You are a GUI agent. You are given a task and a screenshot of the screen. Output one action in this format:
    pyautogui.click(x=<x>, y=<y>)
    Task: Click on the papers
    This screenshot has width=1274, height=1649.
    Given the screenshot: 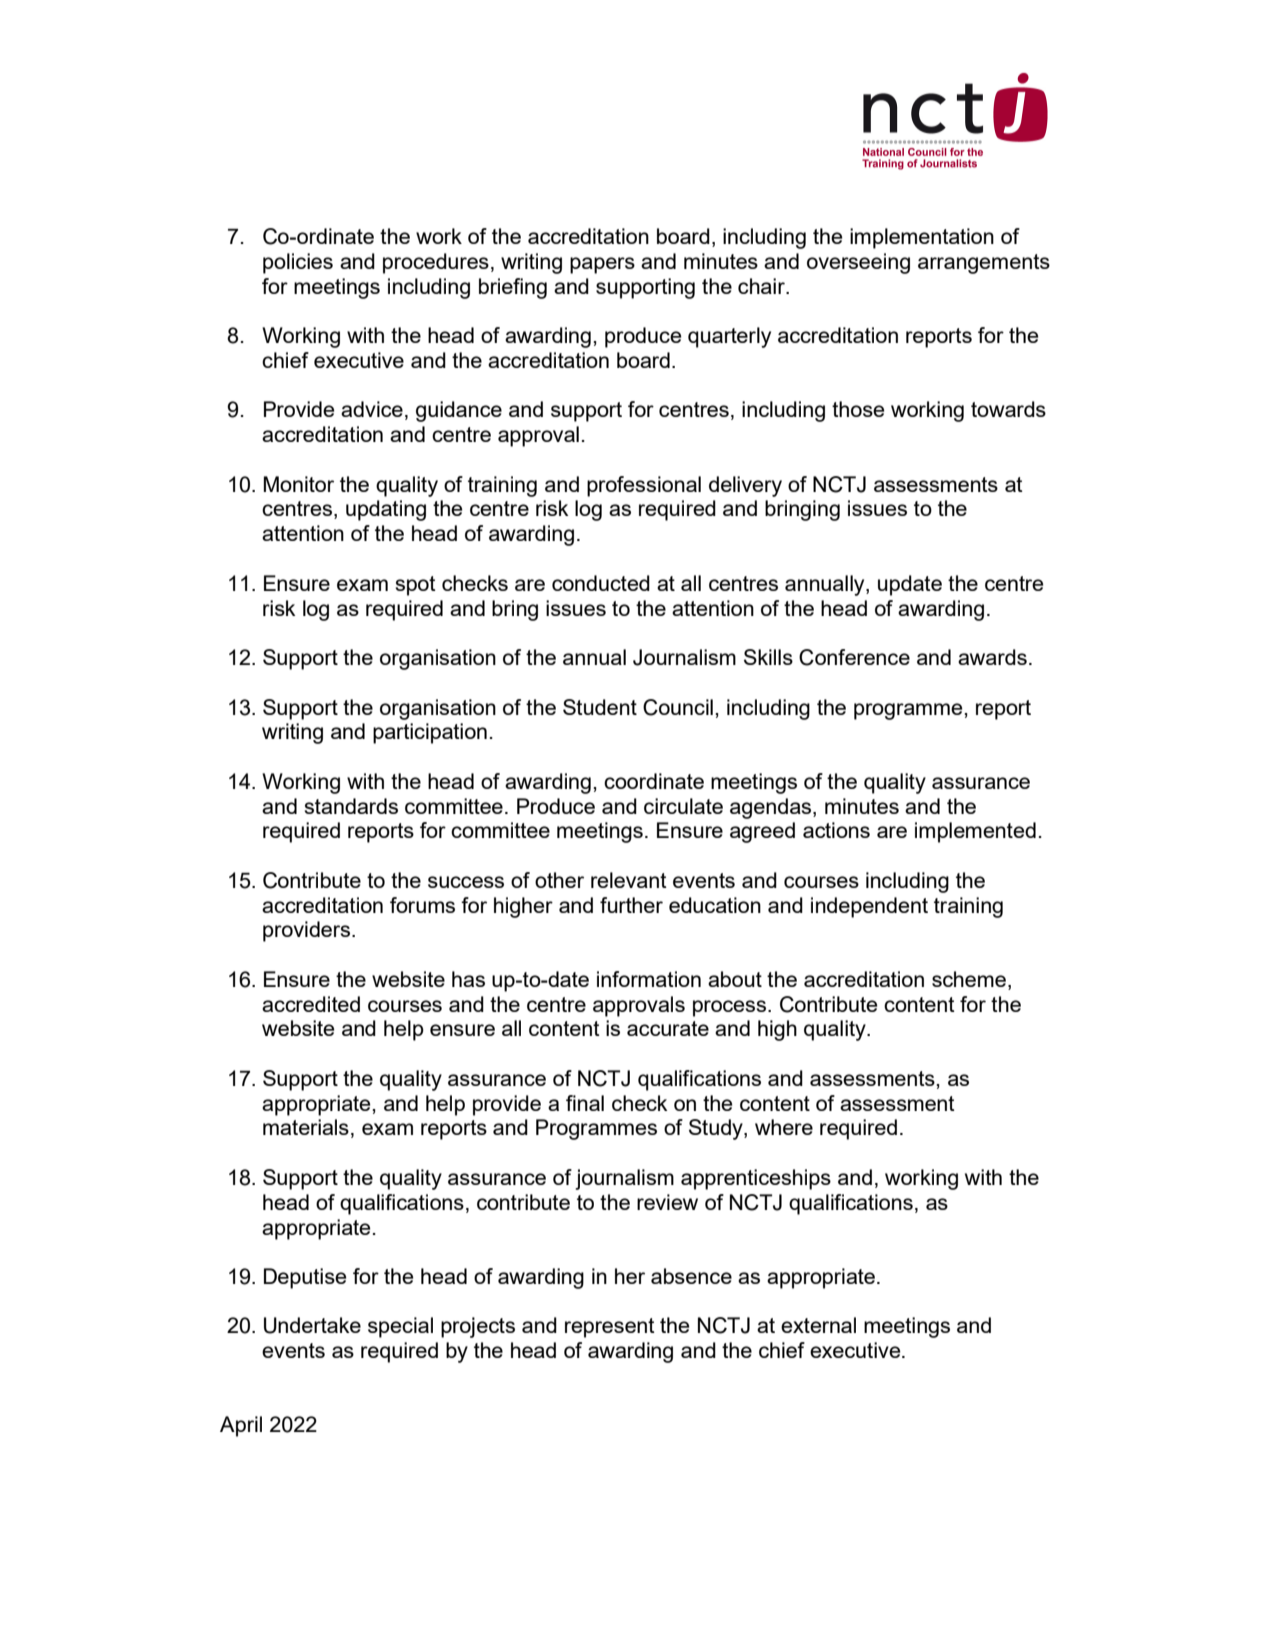 What is the action you would take?
    pyautogui.click(x=602, y=265)
